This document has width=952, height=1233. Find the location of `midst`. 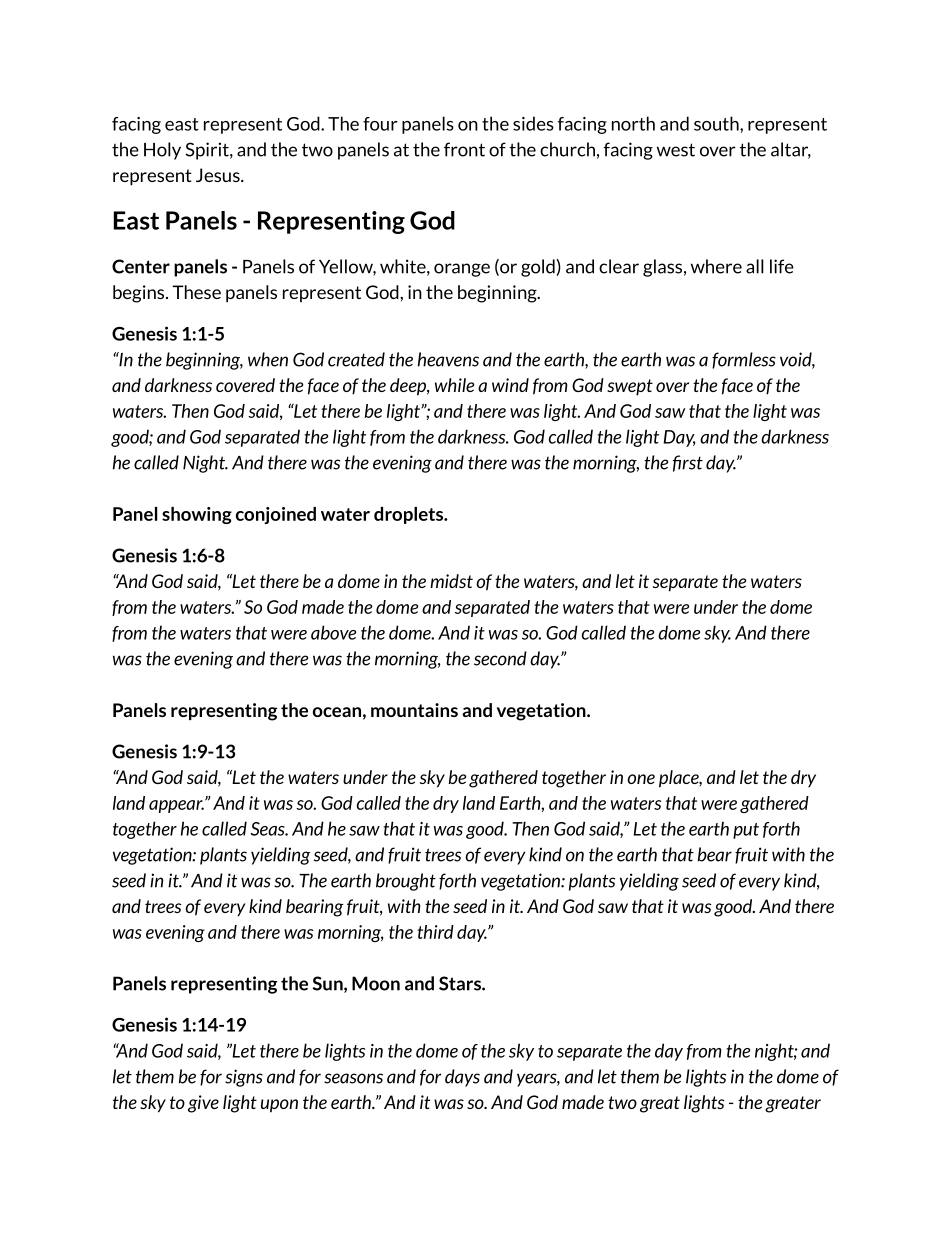

midst is located at coordinates (451, 581).
